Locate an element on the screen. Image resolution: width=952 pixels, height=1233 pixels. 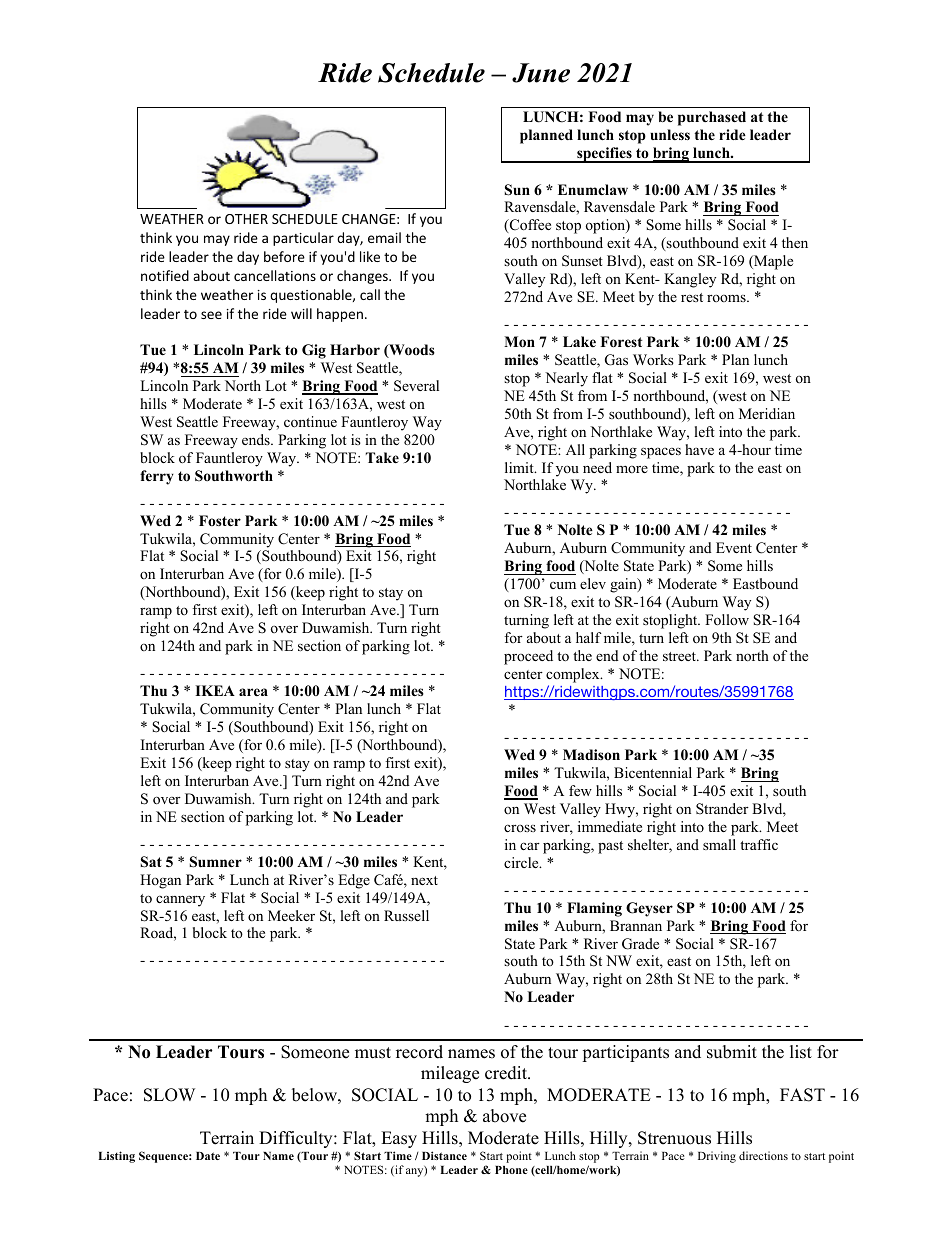
limit is located at coordinates (520, 467).
